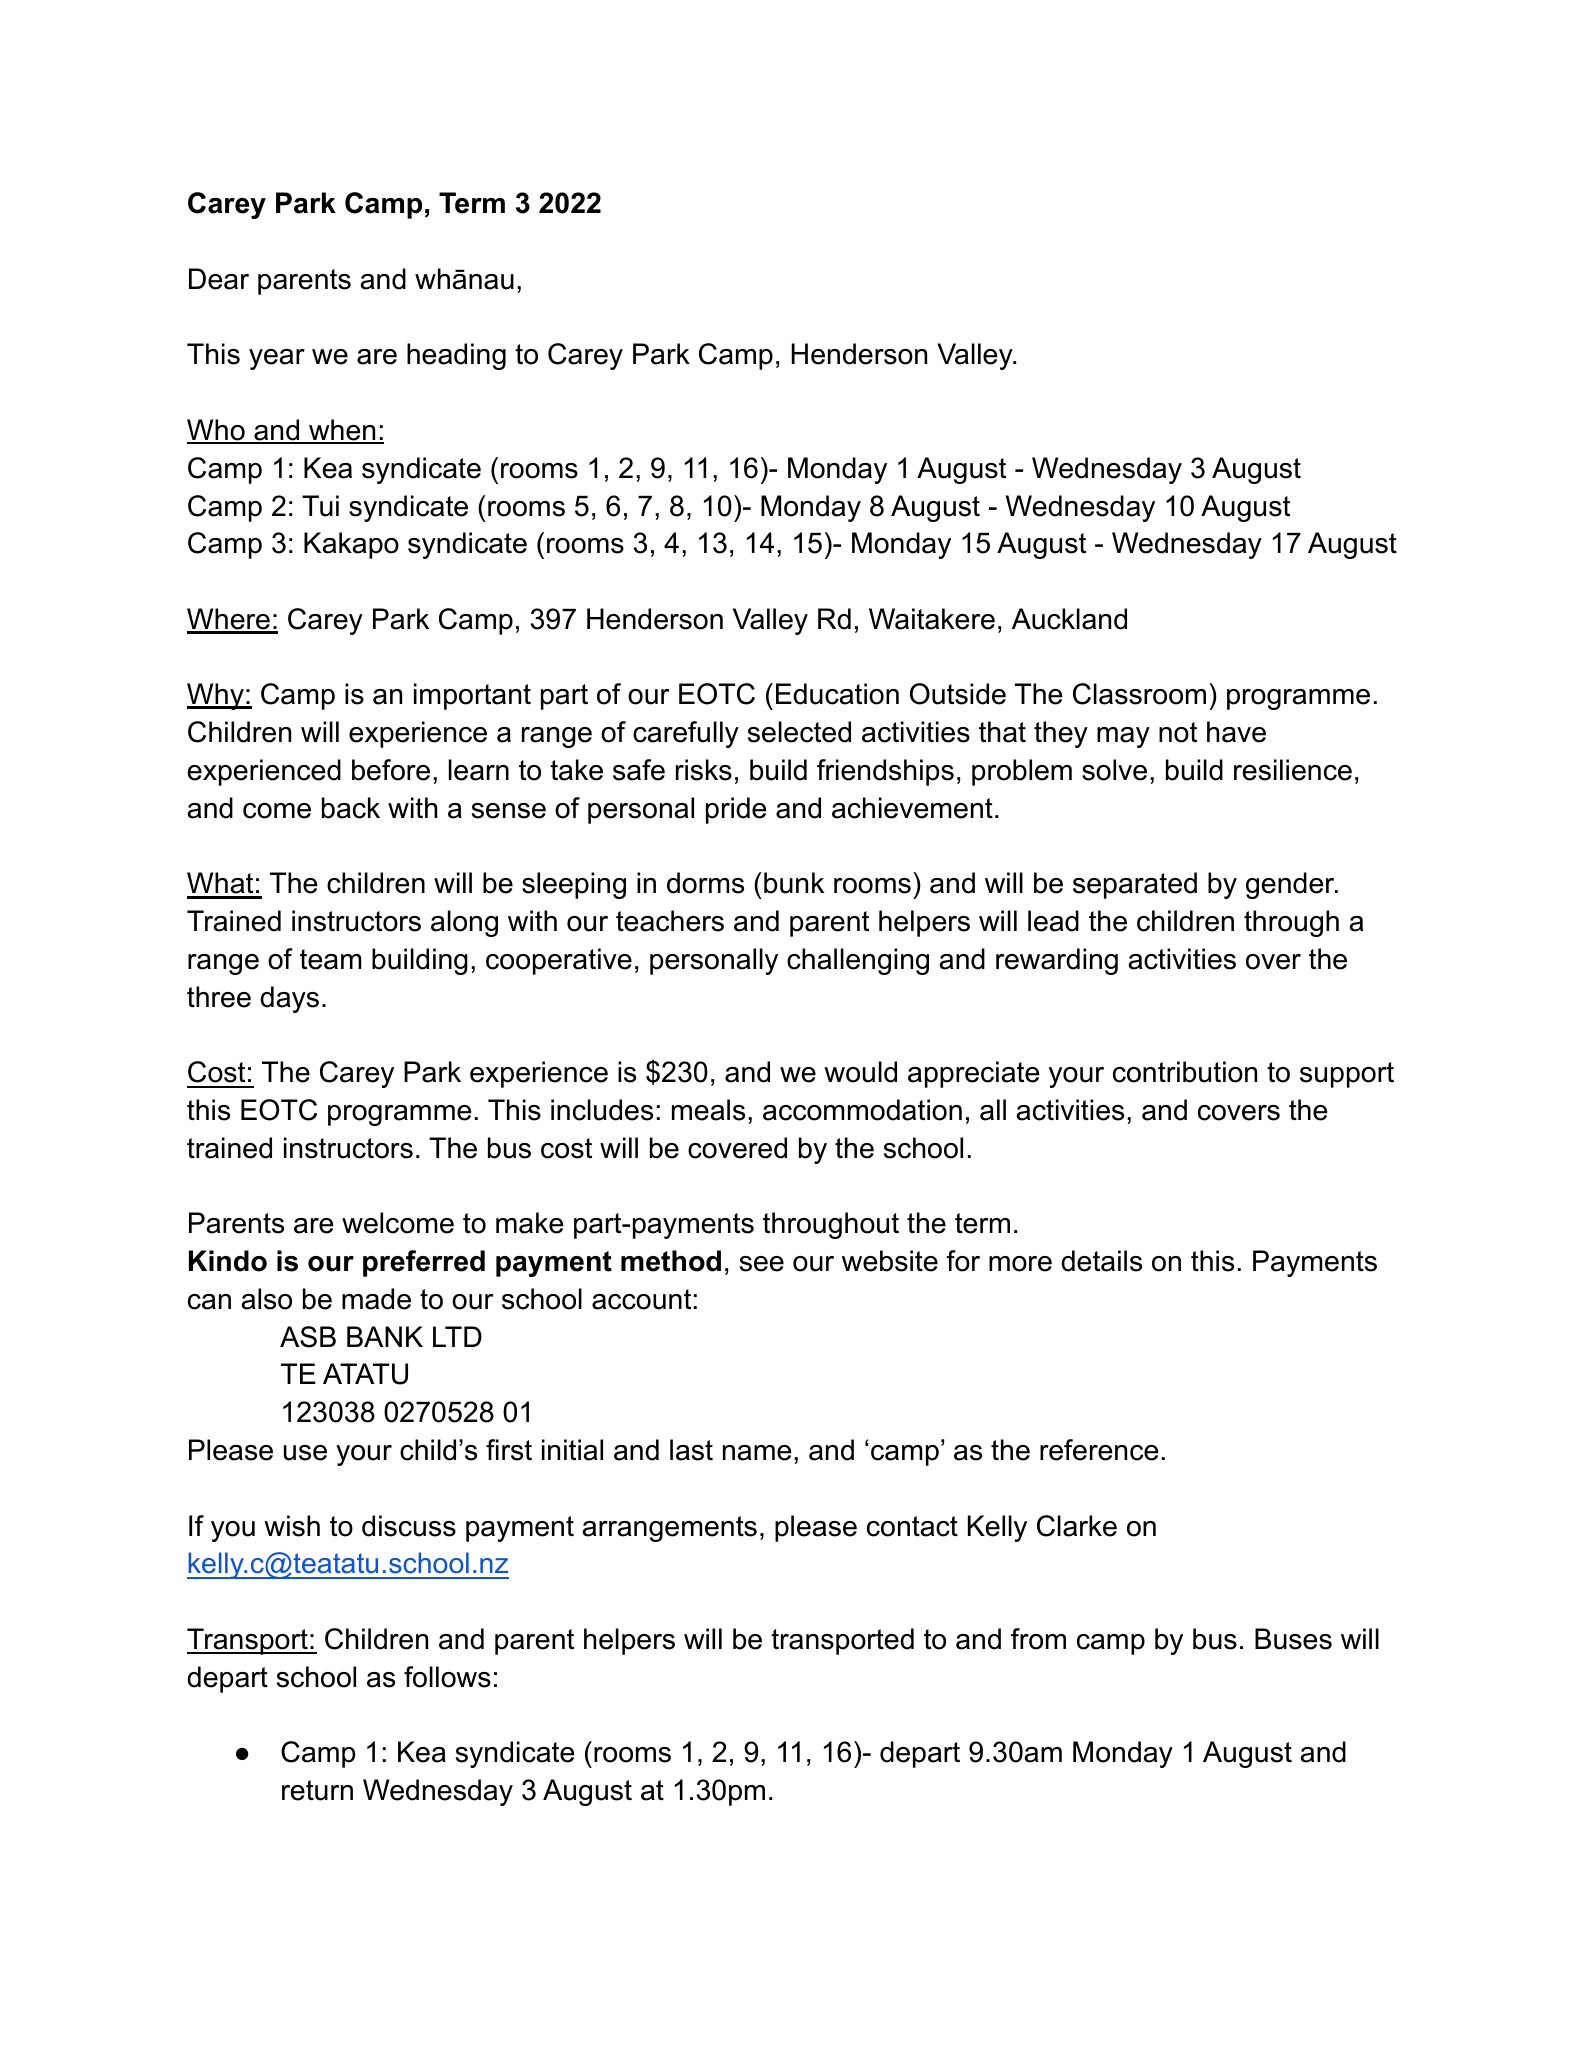 This screenshot has height=2057, width=1589. What do you see at coordinates (317, 1790) in the screenshot?
I see `return` at bounding box center [317, 1790].
